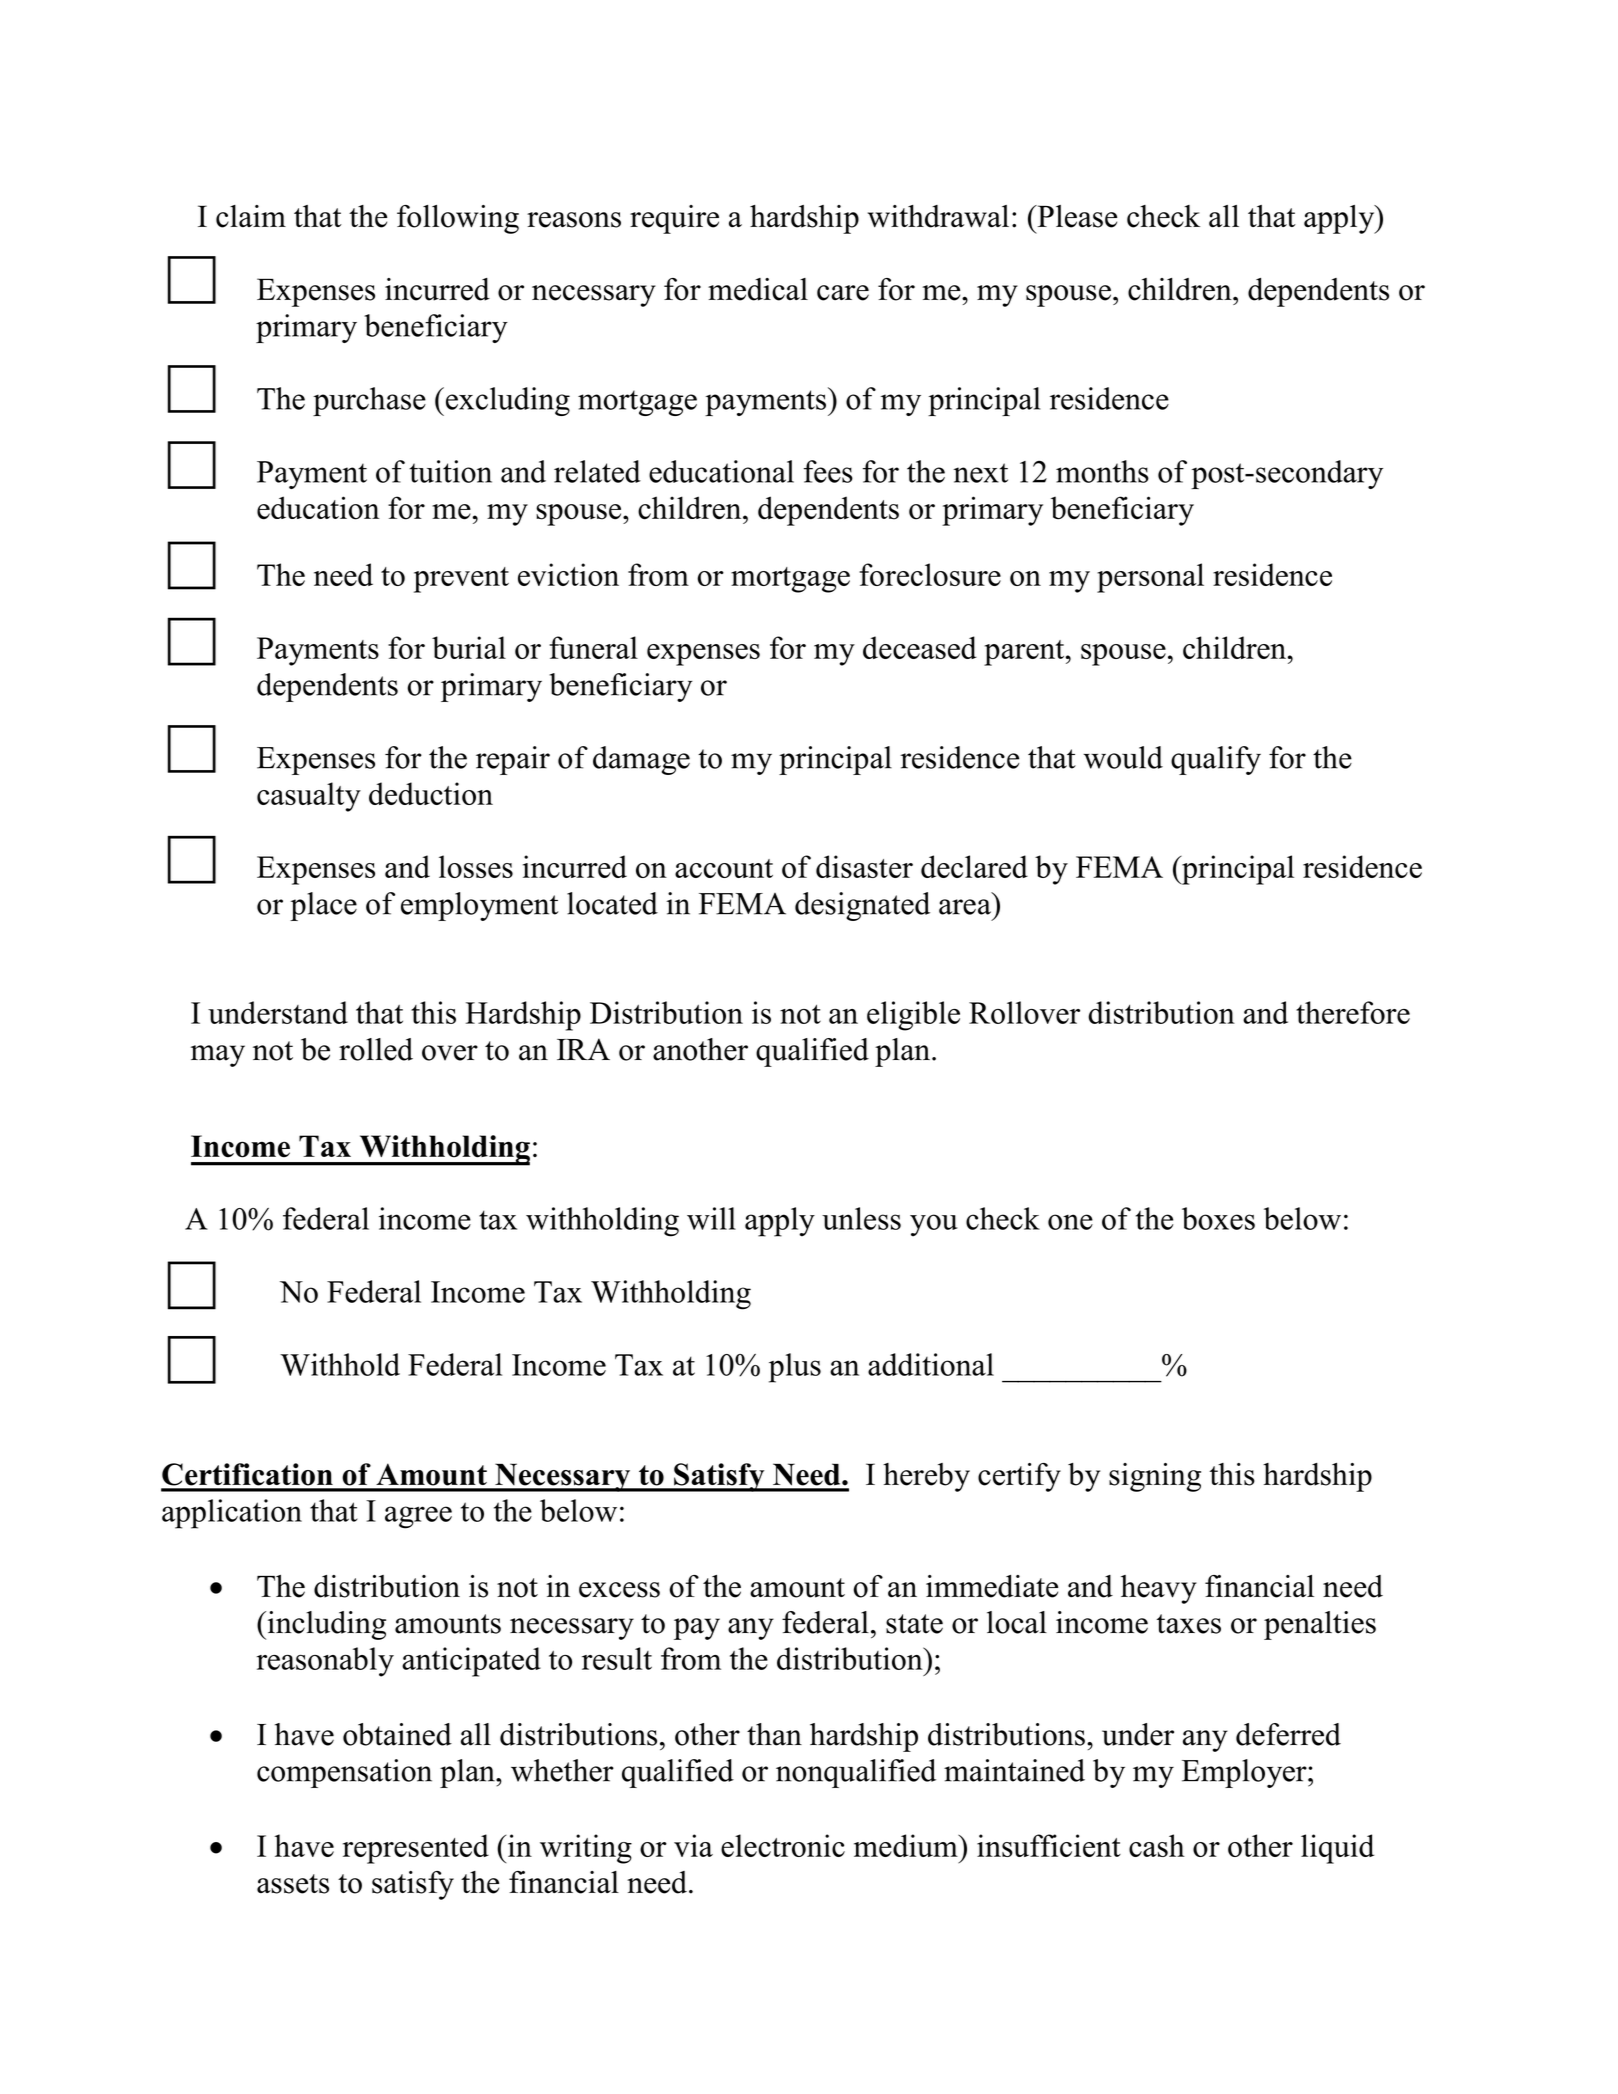 This image has width=1618, height=2094. Describe the element at coordinates (783, 1845) in the image. I see `electronic` at that location.
